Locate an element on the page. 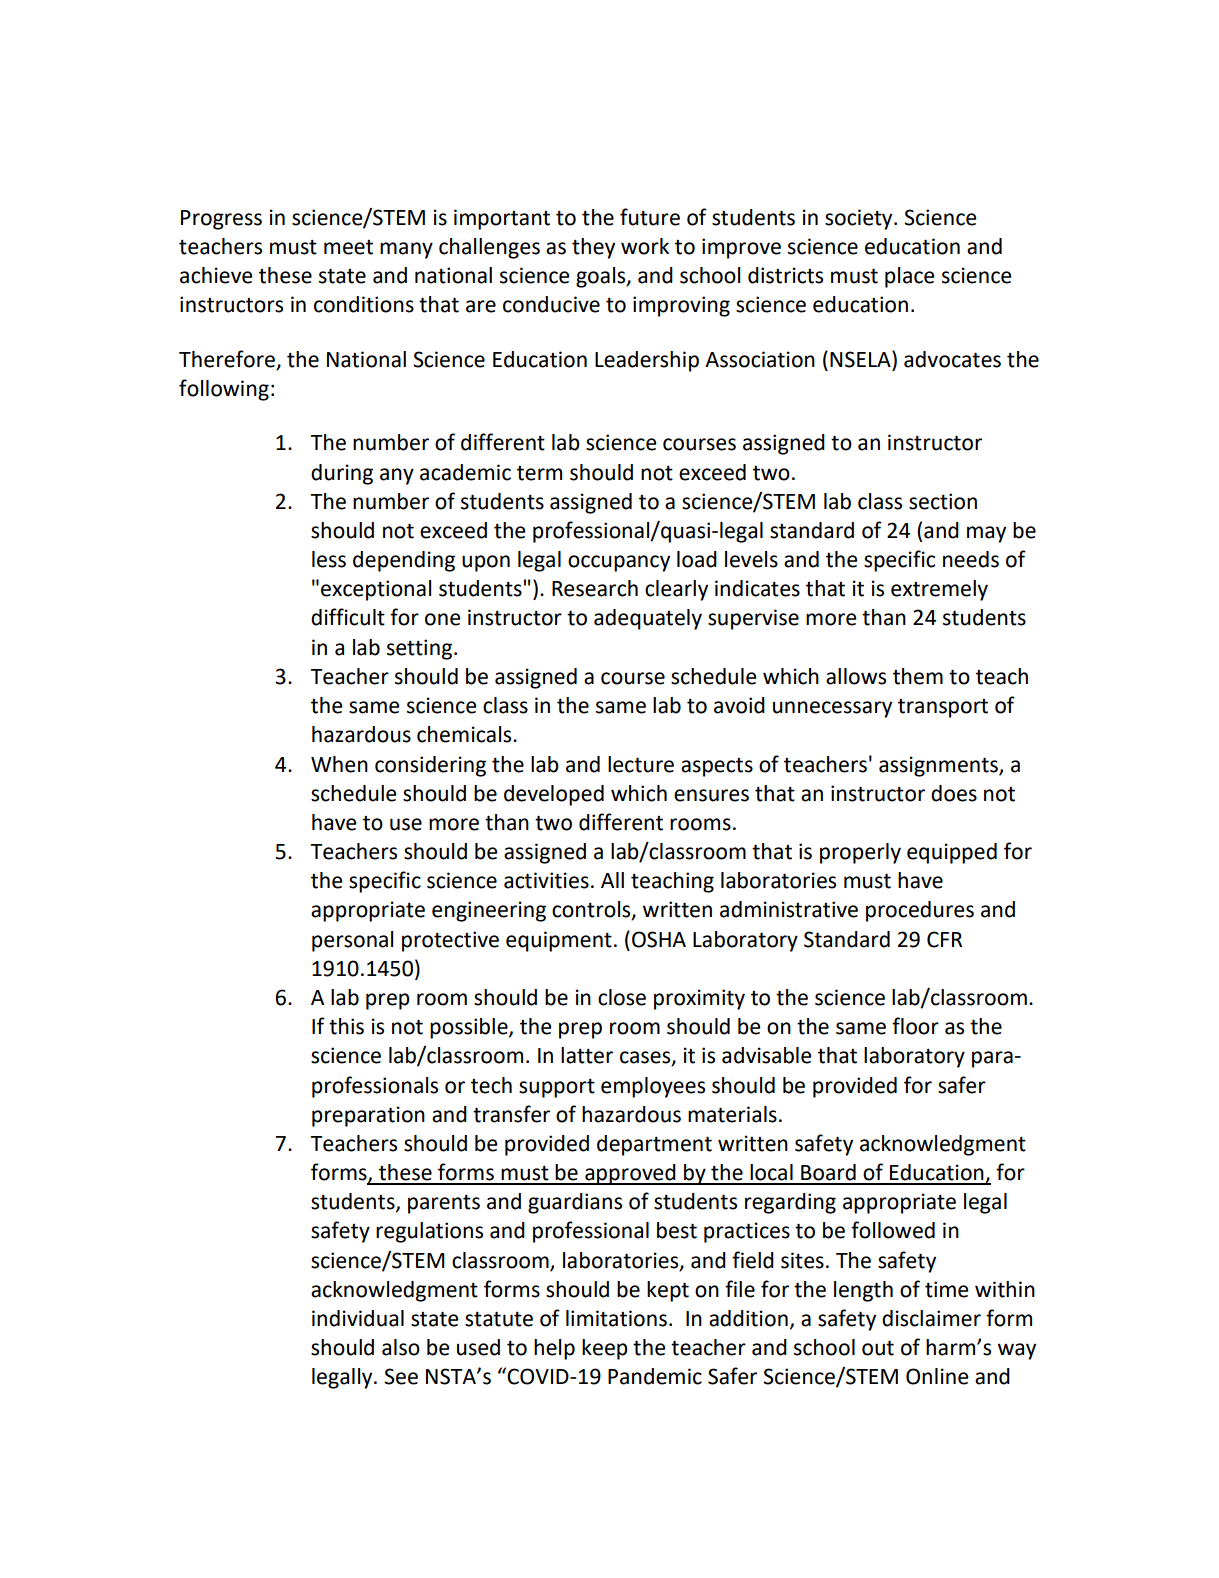  meet is located at coordinates (348, 247).
